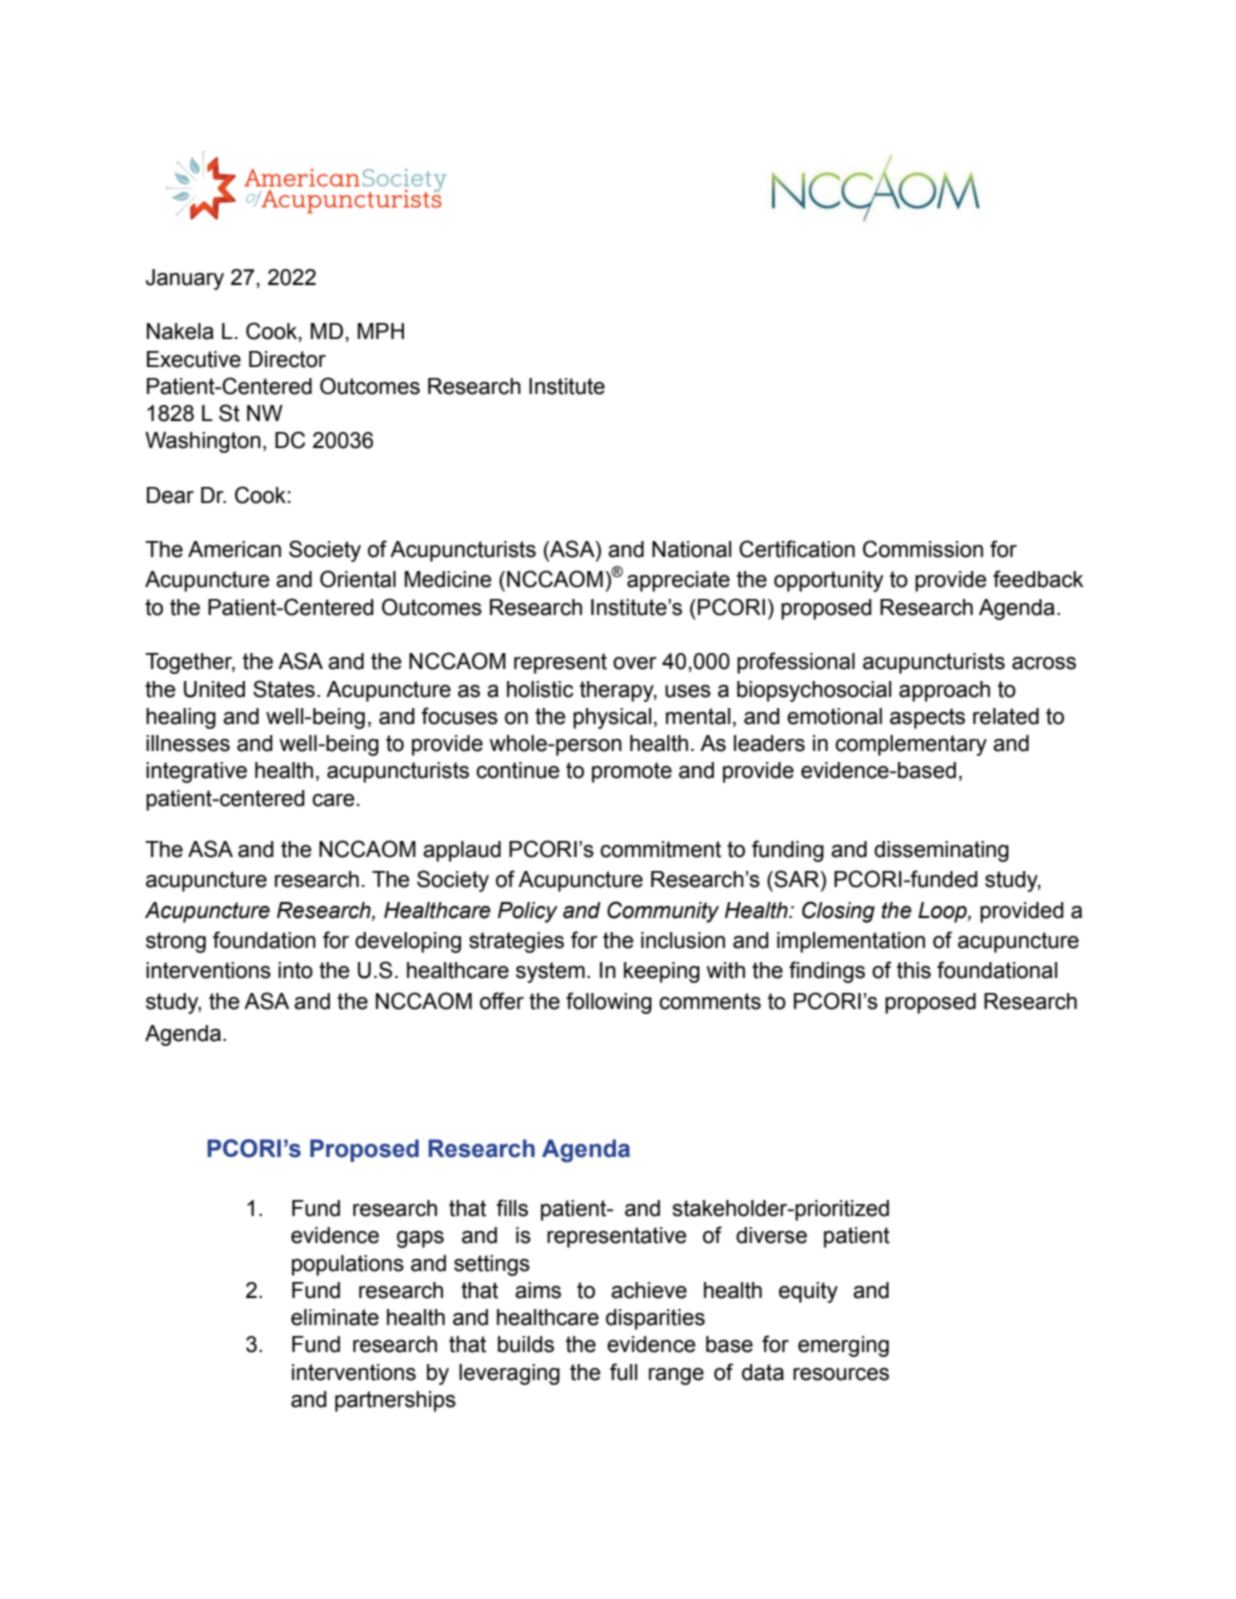 The height and width of the image is (1599, 1236). Describe the element at coordinates (287, 359) in the image. I see `Director` at that location.
